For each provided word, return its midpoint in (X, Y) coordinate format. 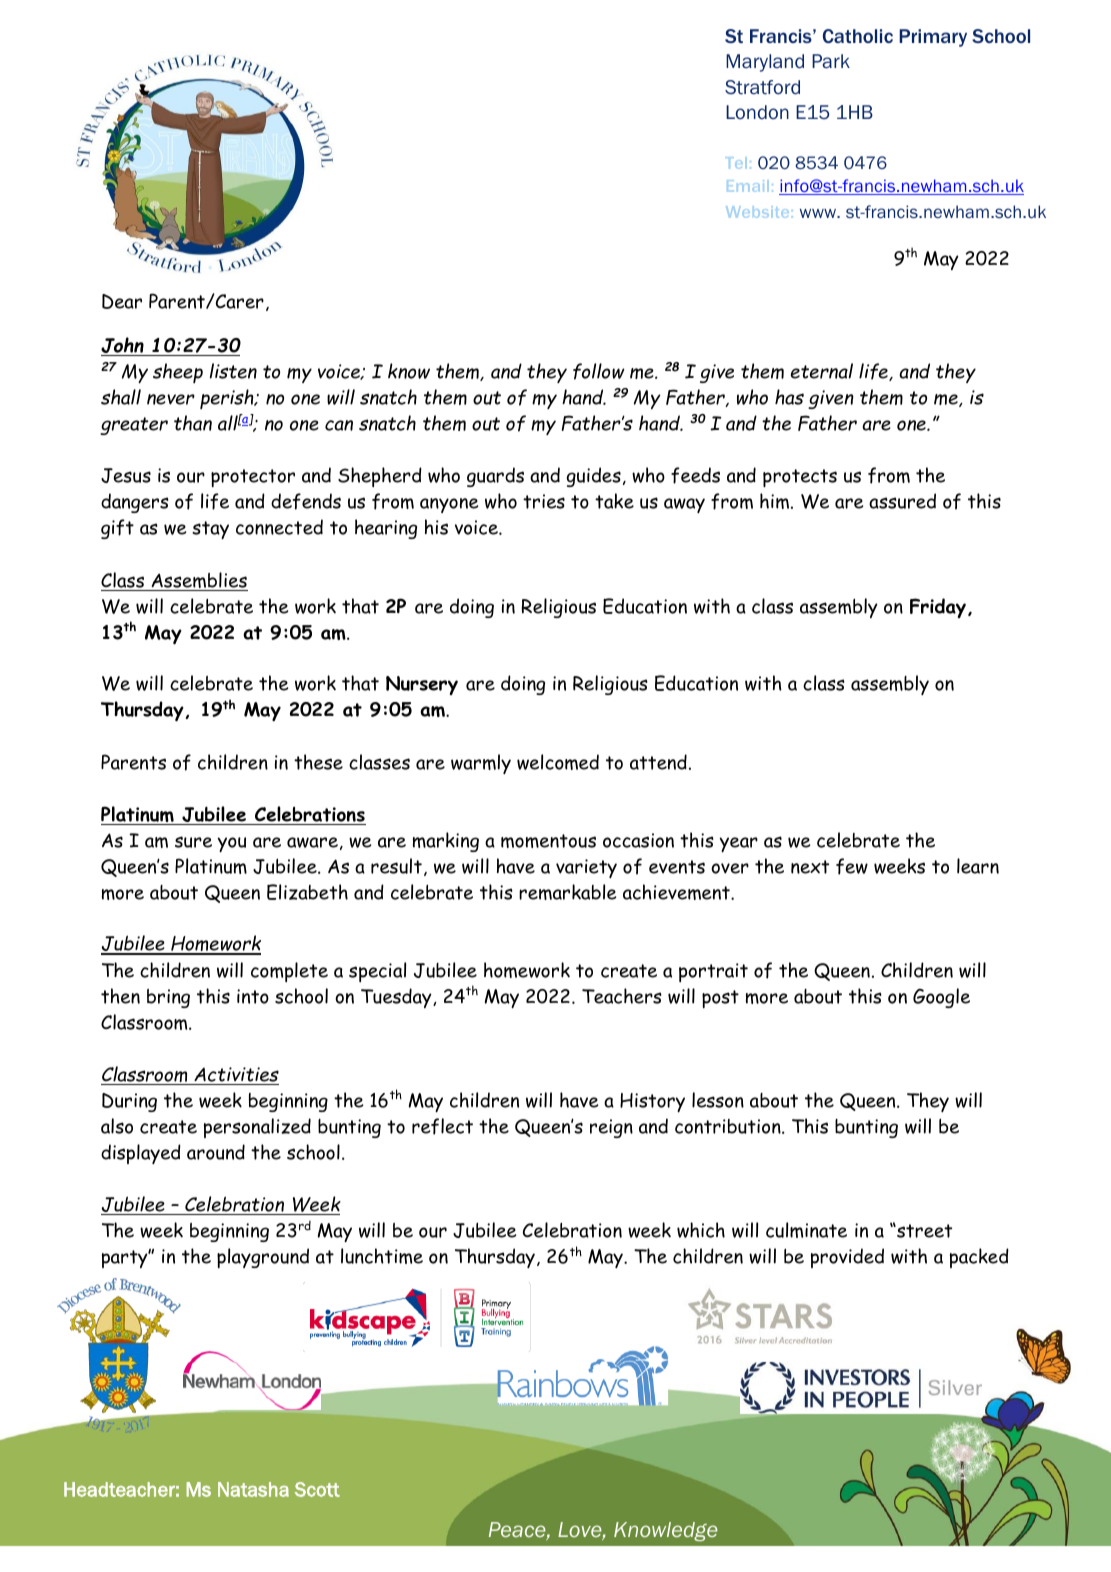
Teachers (622, 996)
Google (941, 998)
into (253, 996)
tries (544, 501)
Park (831, 61)
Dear (122, 301)
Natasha (253, 1489)
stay (210, 530)
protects (800, 478)
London (757, 112)
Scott (317, 1489)
